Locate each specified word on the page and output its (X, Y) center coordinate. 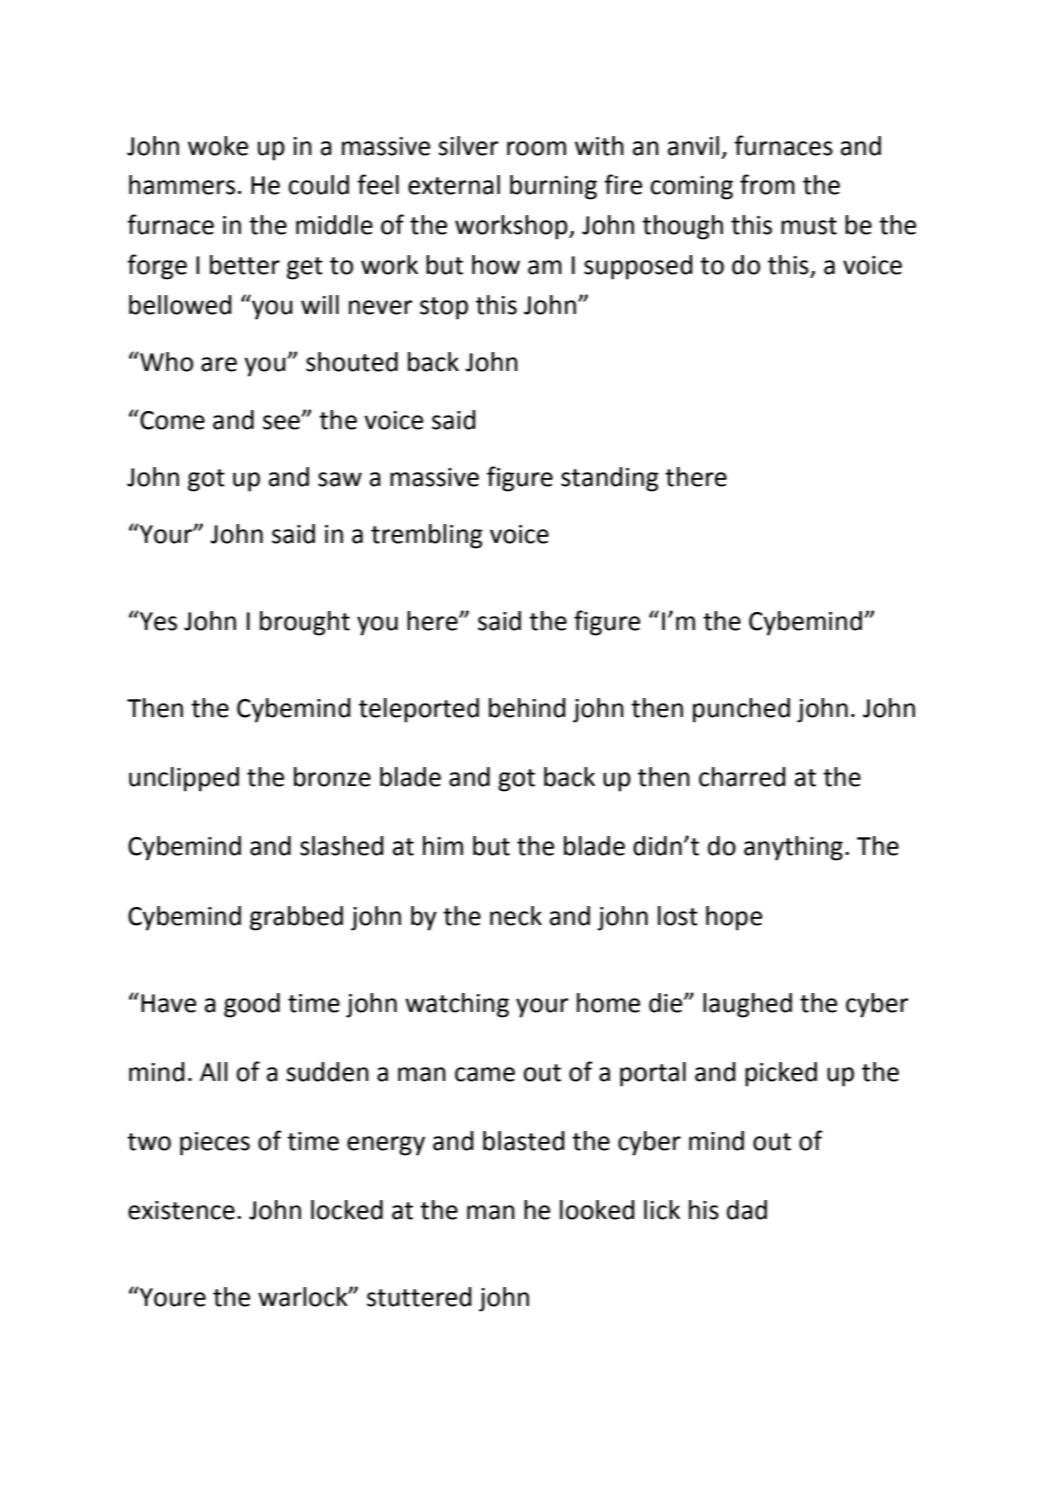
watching (457, 1005)
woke (218, 146)
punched (741, 710)
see (282, 422)
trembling (427, 536)
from (767, 184)
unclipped (184, 779)
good (252, 1005)
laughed (747, 1005)
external (454, 185)
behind (527, 708)
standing (610, 479)
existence (181, 1210)
